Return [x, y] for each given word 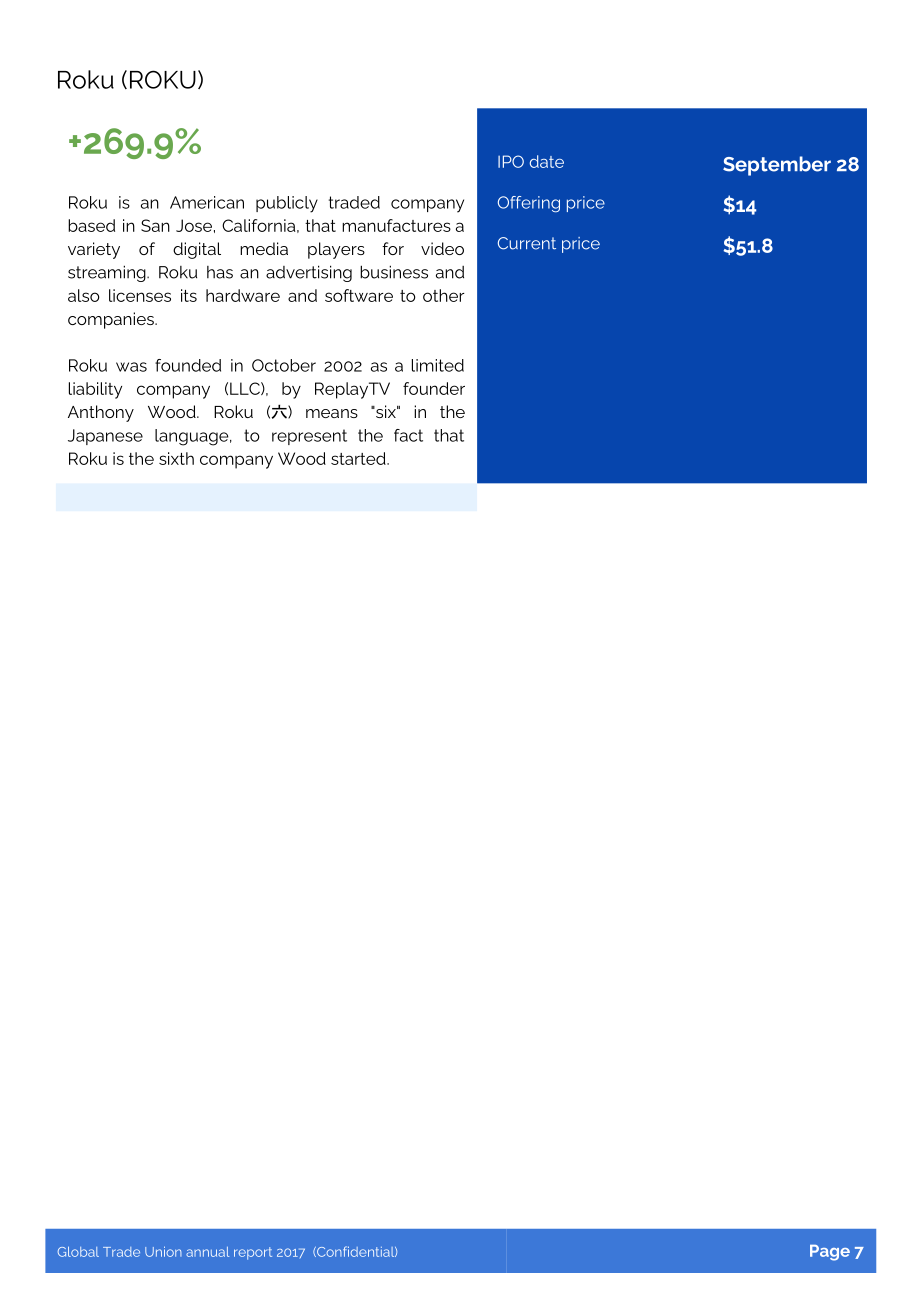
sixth [176, 458]
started [359, 458]
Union [163, 1251]
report [253, 1253]
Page [830, 1253]
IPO [511, 161]
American [207, 202]
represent [309, 437]
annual [207, 1252]
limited [438, 365]
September [777, 166]
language [193, 437]
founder [434, 388]
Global [78, 1251]
